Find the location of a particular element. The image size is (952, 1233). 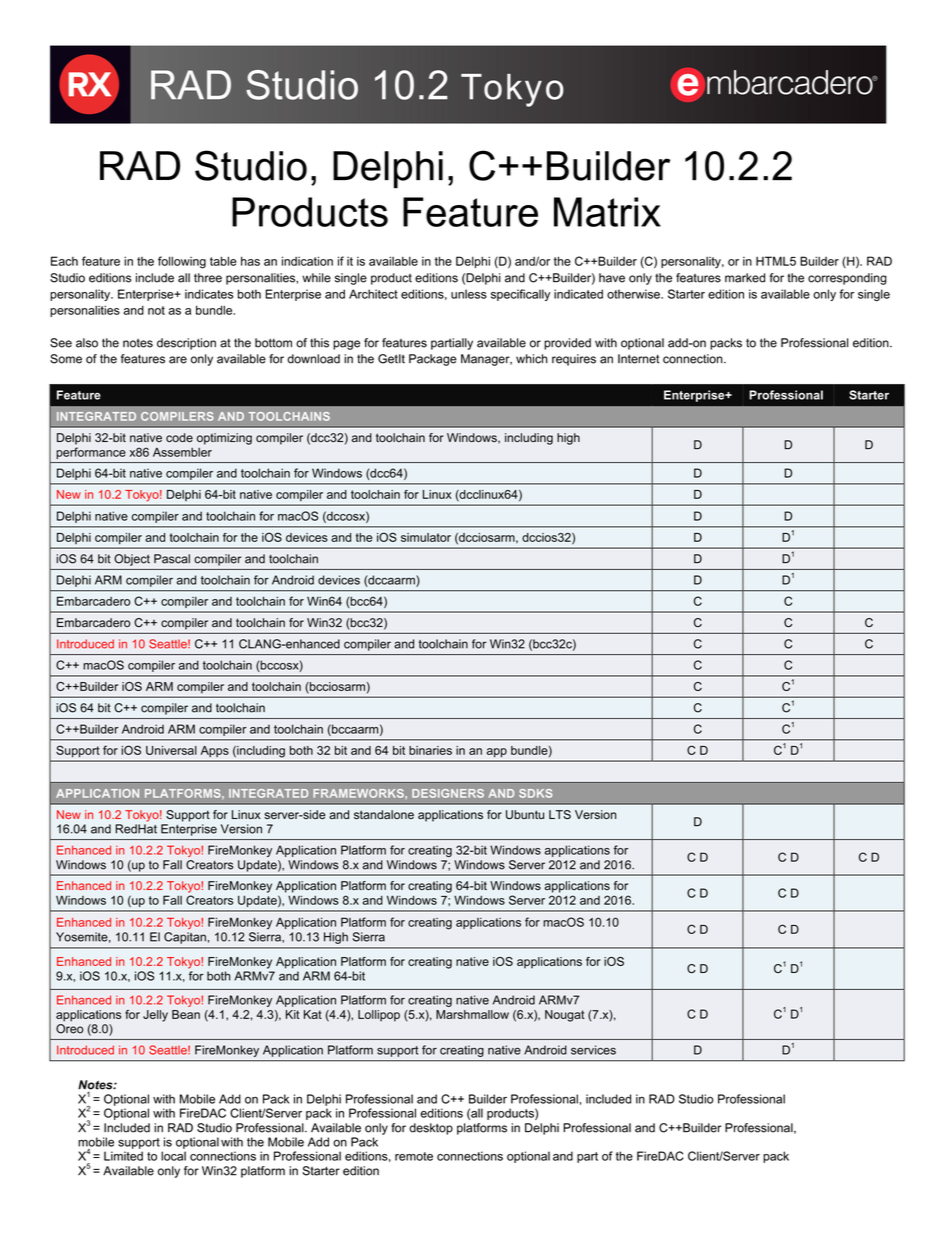

standalone is located at coordinates (384, 815).
